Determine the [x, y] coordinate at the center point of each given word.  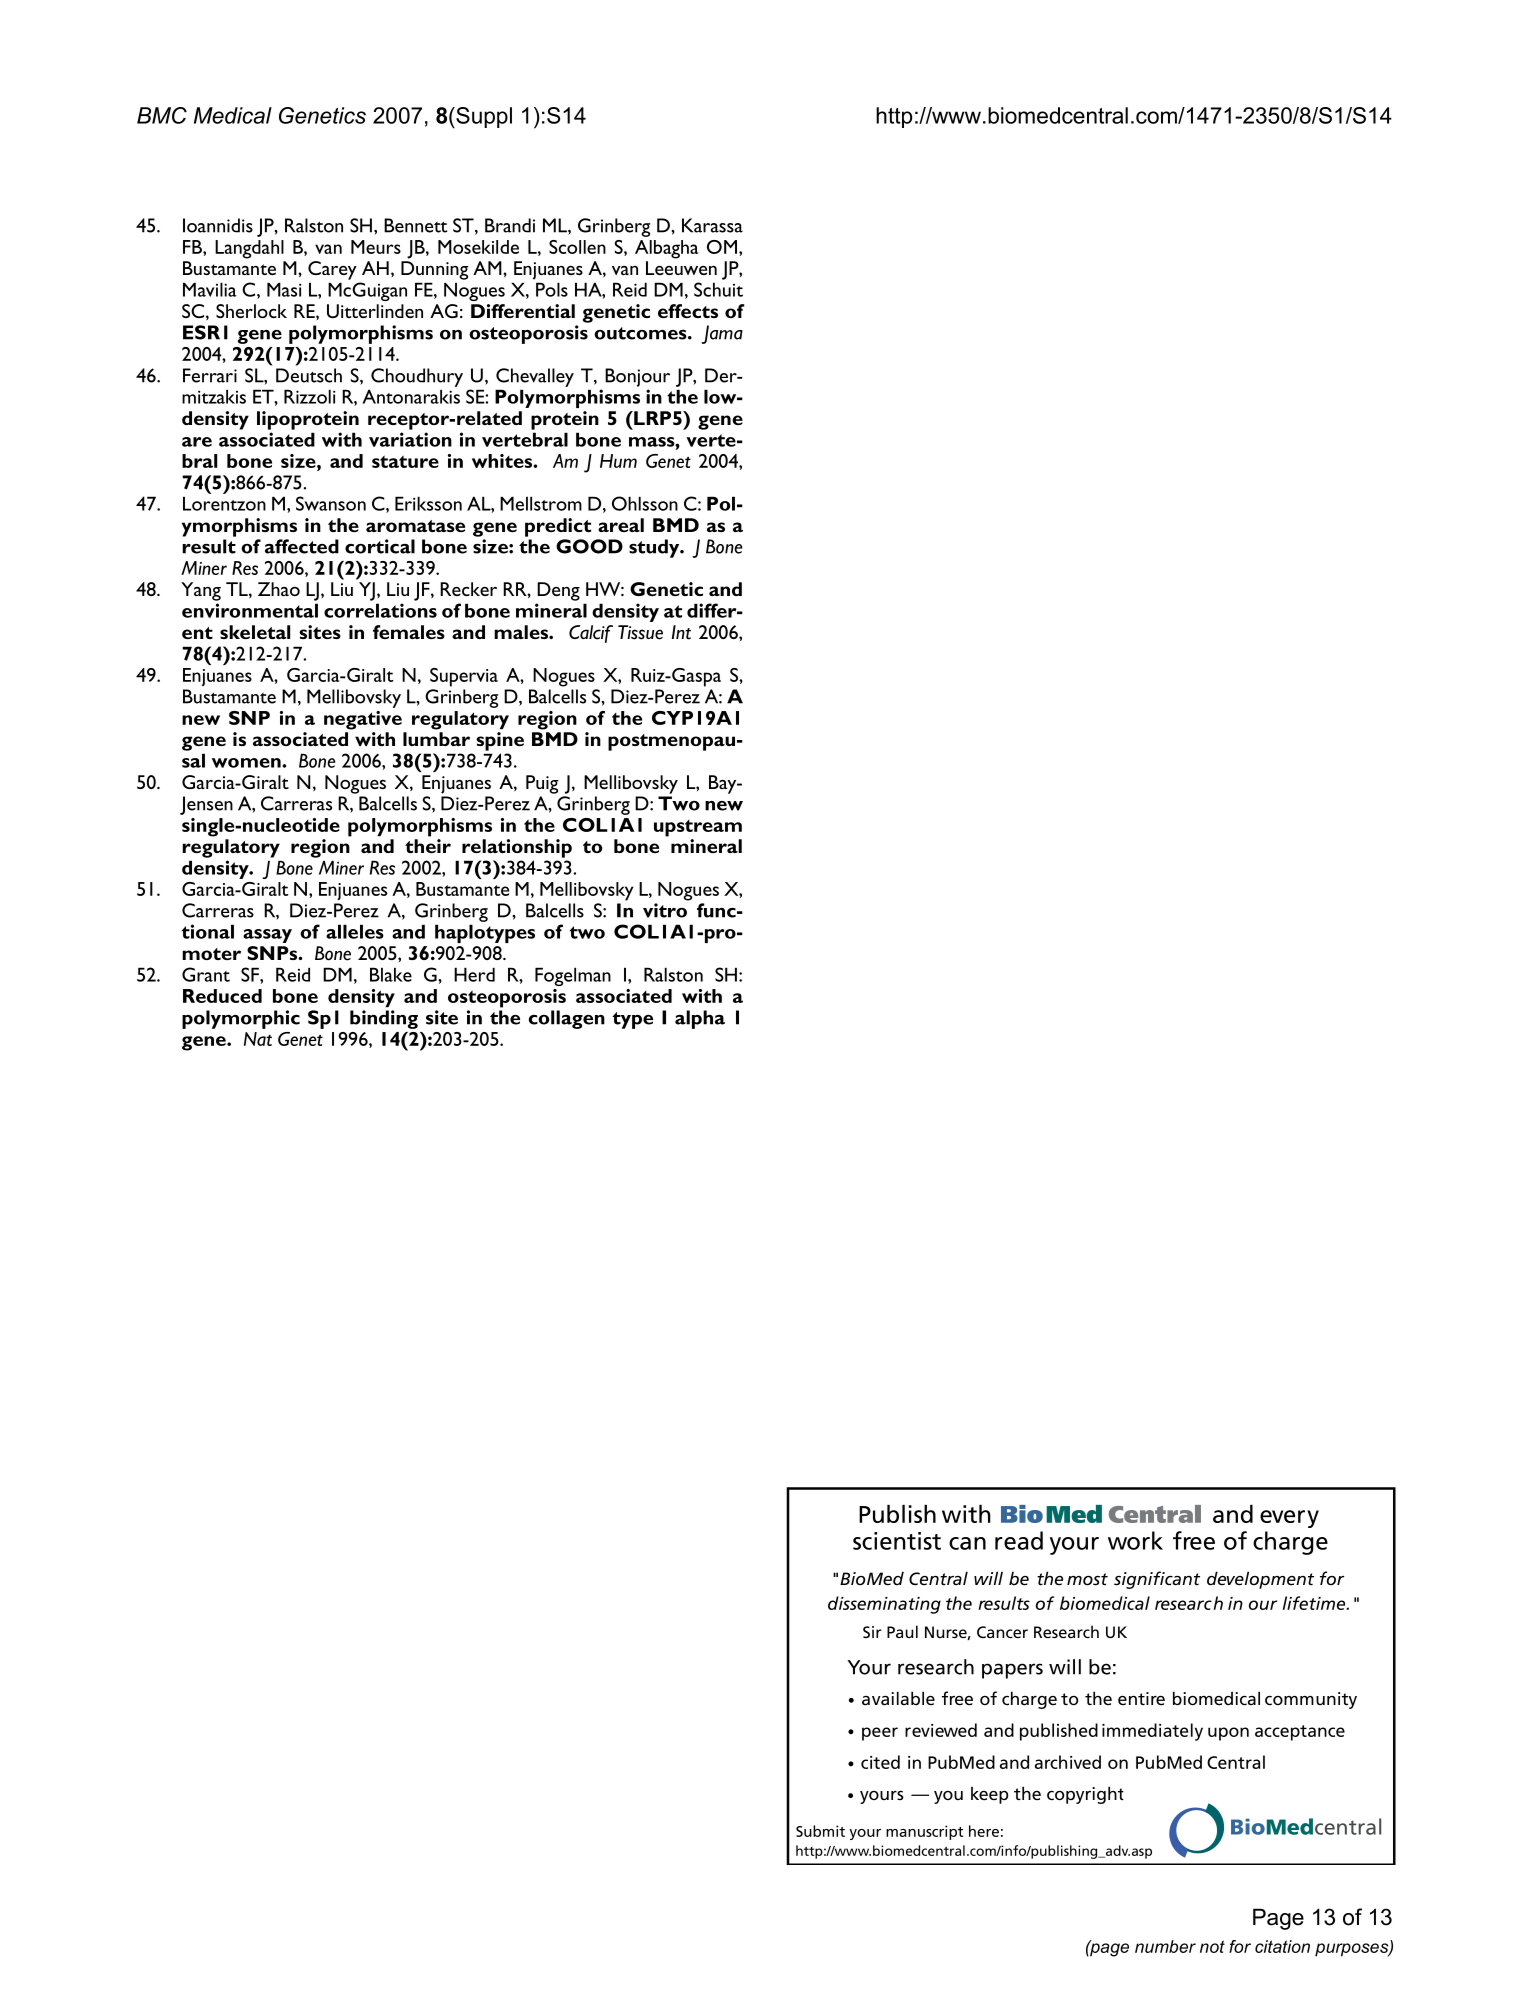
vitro [665, 910]
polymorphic [241, 1019]
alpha [700, 1019]
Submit [820, 1831]
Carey [332, 270]
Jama [722, 334]
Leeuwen [681, 268]
